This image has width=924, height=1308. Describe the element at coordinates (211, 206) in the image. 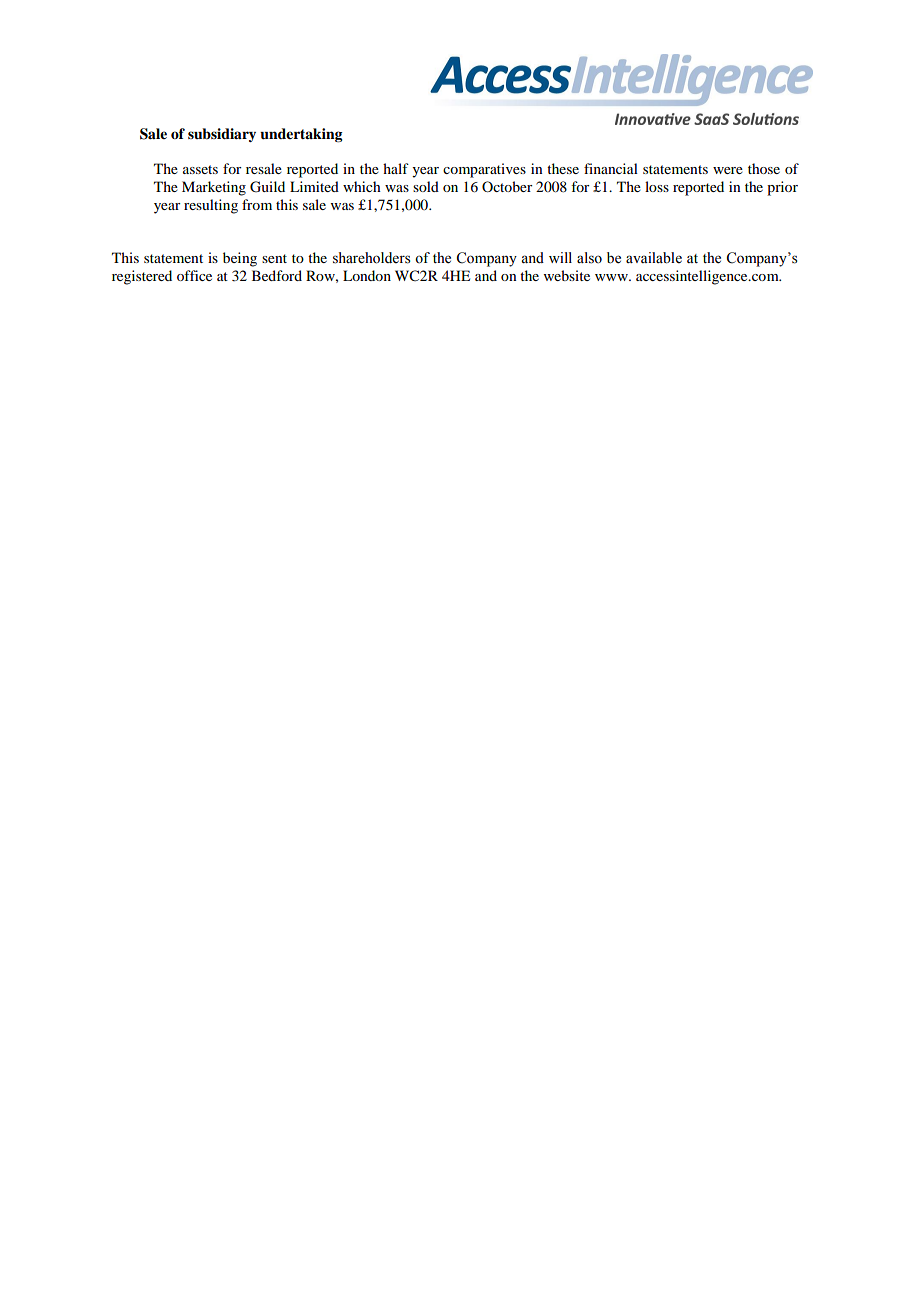

I see `resulting` at that location.
